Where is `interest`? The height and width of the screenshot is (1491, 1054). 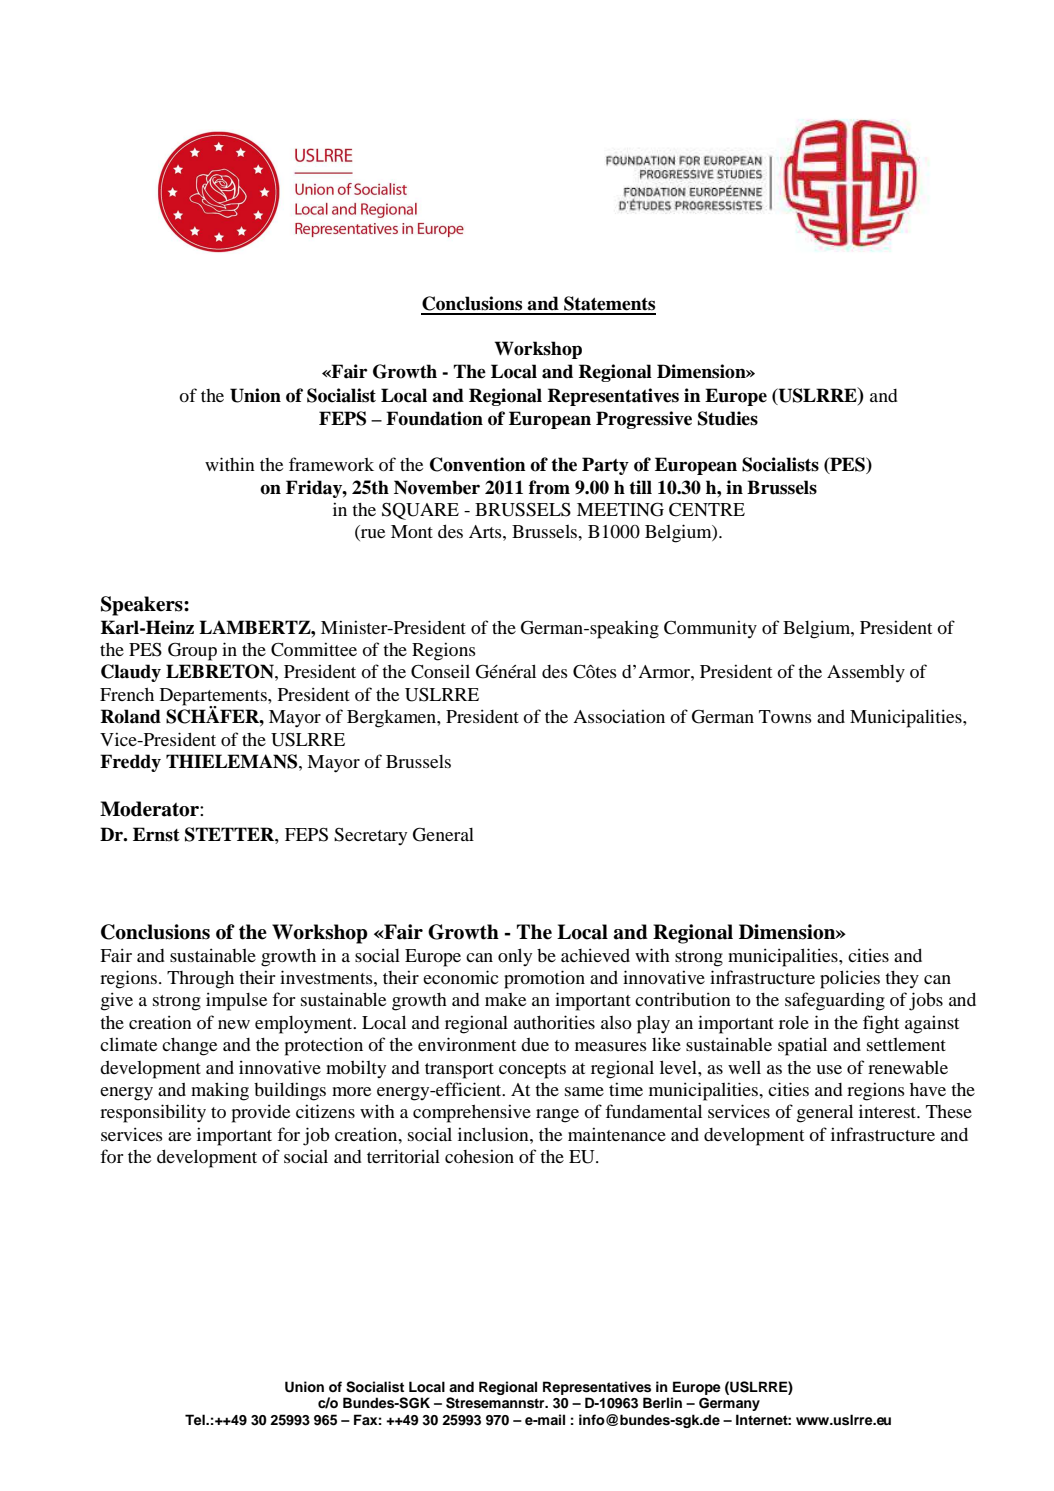
interest is located at coordinates (889, 1111).
